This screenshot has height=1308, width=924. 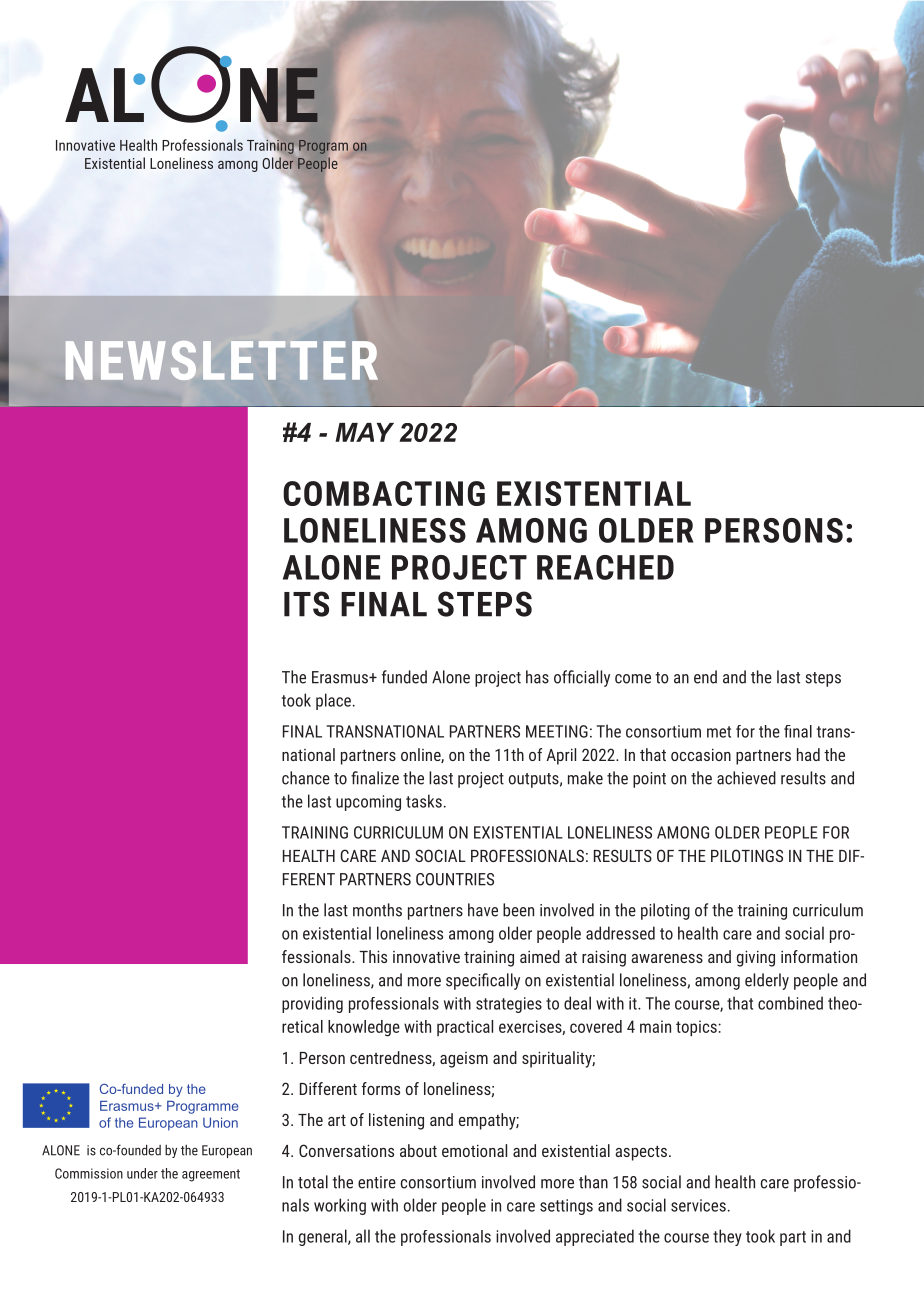 What do you see at coordinates (404, 677) in the screenshot?
I see `funded` at bounding box center [404, 677].
